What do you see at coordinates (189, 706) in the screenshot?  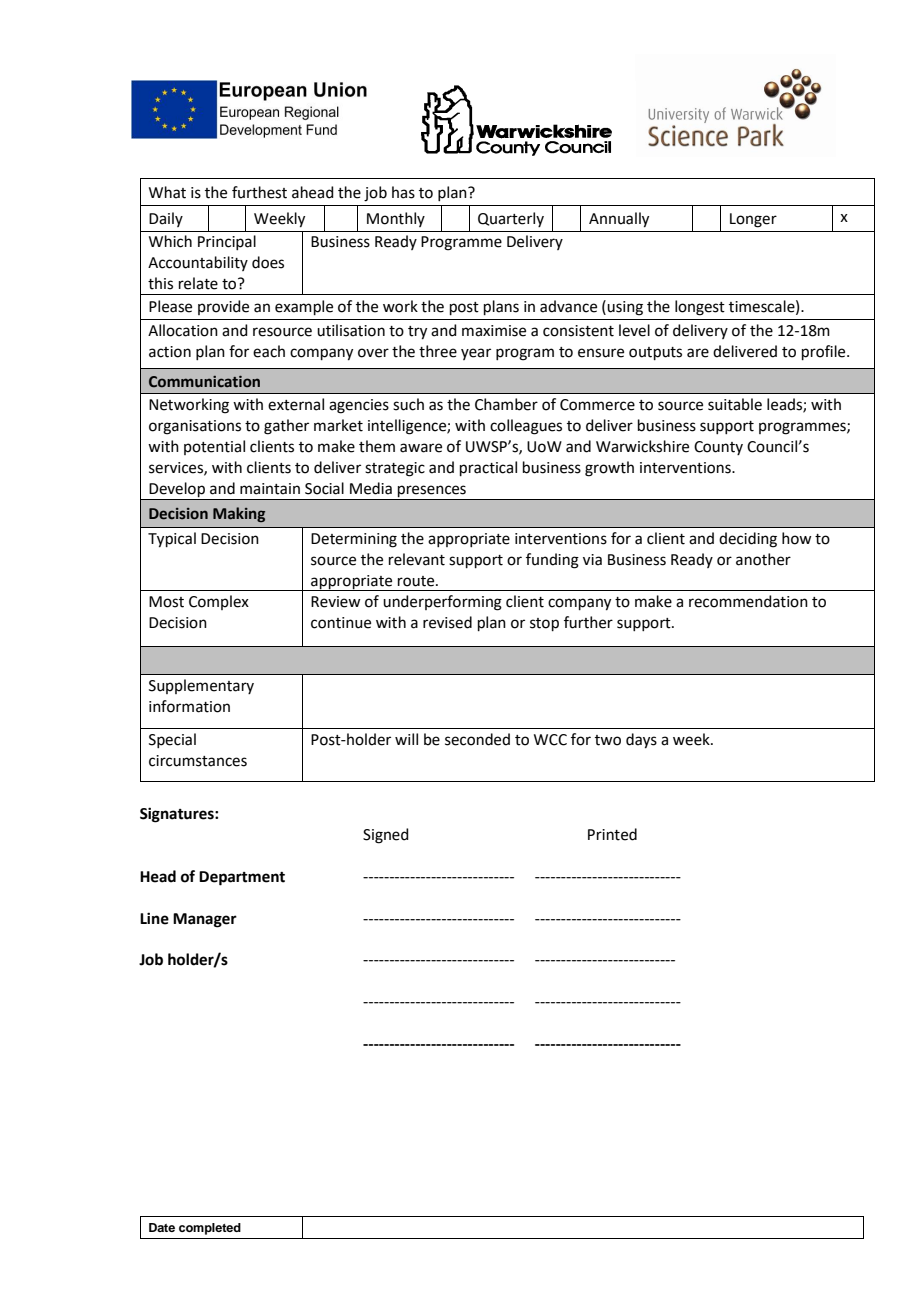 I see `information` at bounding box center [189, 706].
